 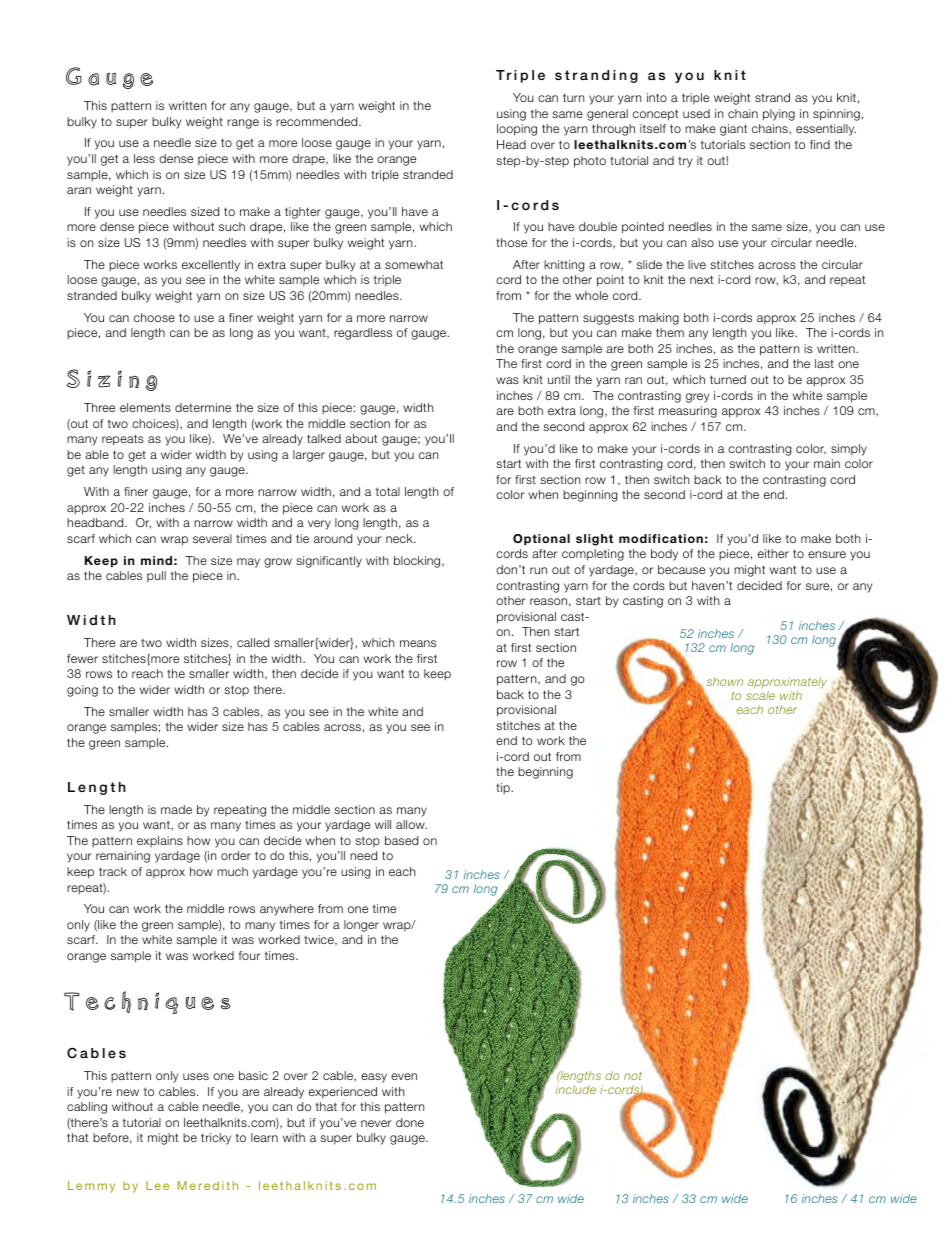 I want to click on track, so click(x=113, y=871).
